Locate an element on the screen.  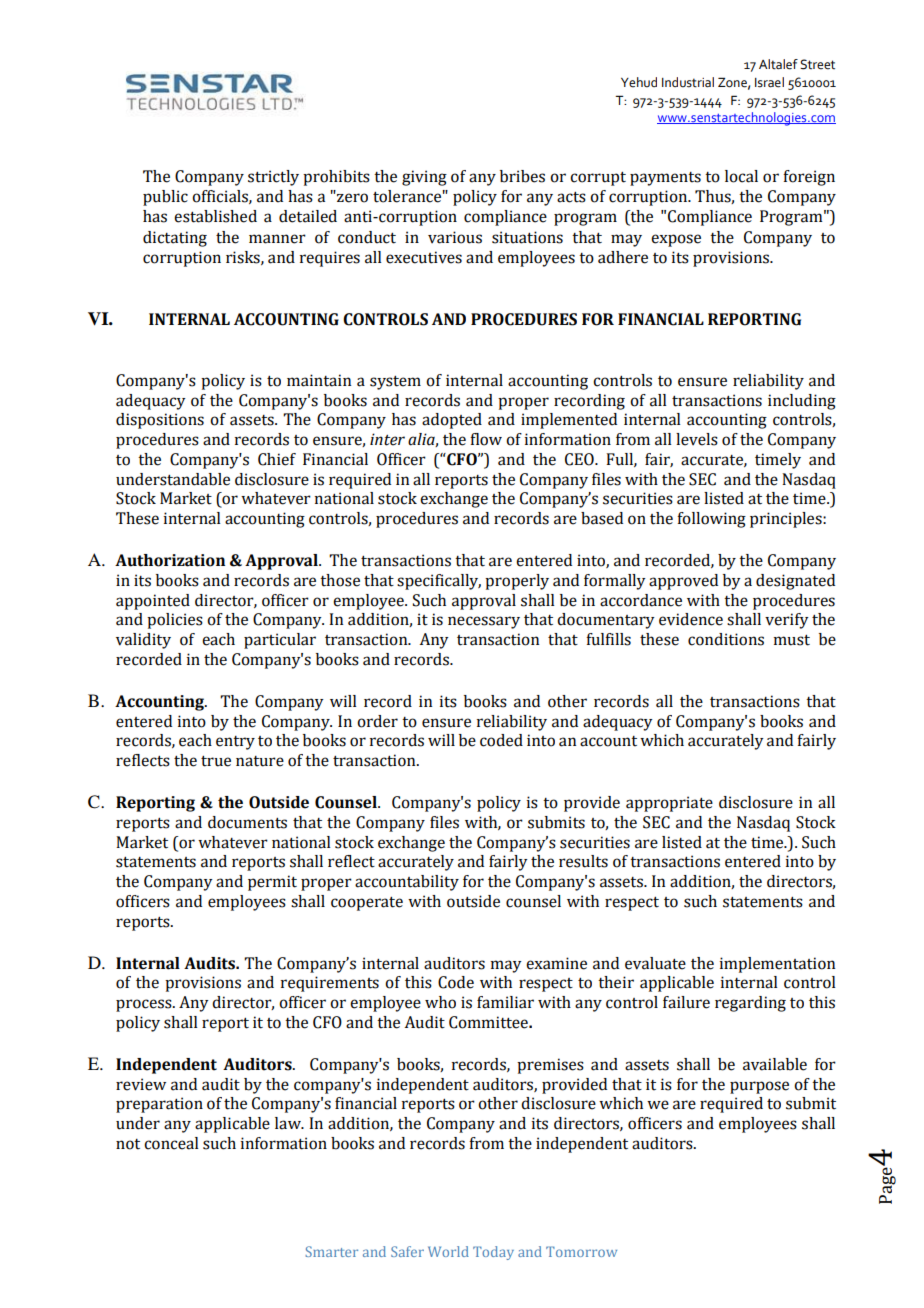
who is located at coordinates (440, 1002).
